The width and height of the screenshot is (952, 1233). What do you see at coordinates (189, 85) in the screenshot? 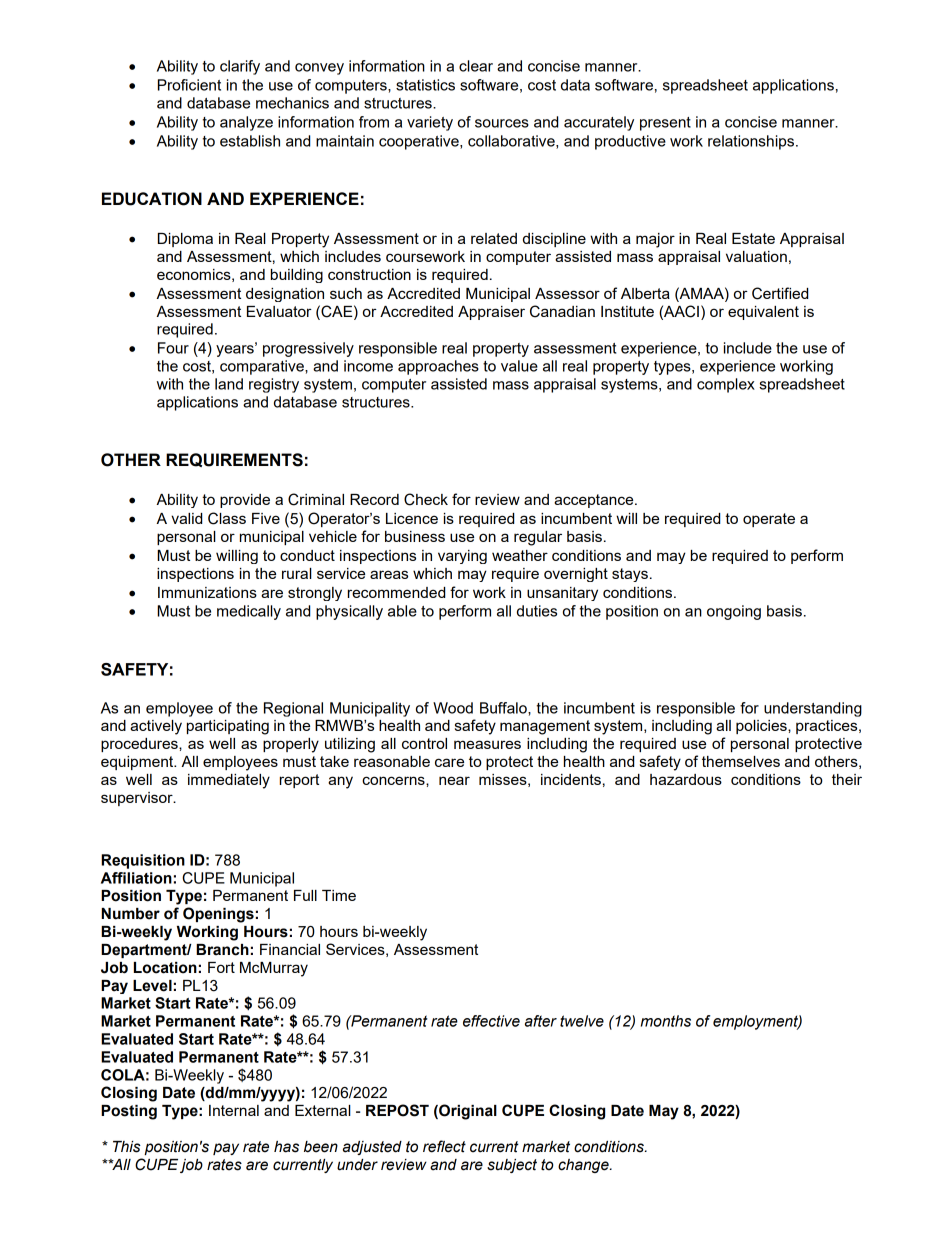
I see `Proficient` at bounding box center [189, 85].
